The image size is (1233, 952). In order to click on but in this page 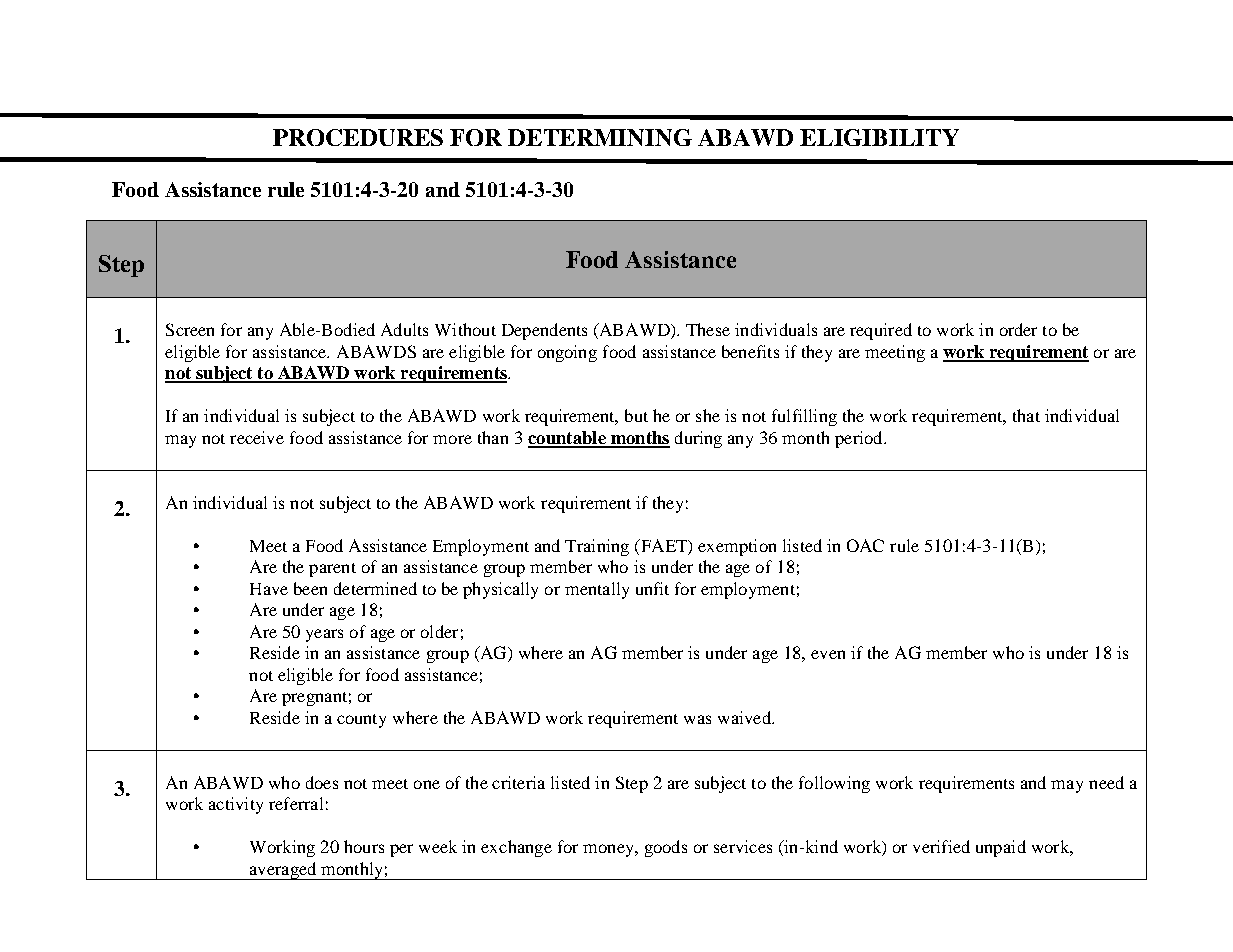, I will do `click(636, 415)`.
